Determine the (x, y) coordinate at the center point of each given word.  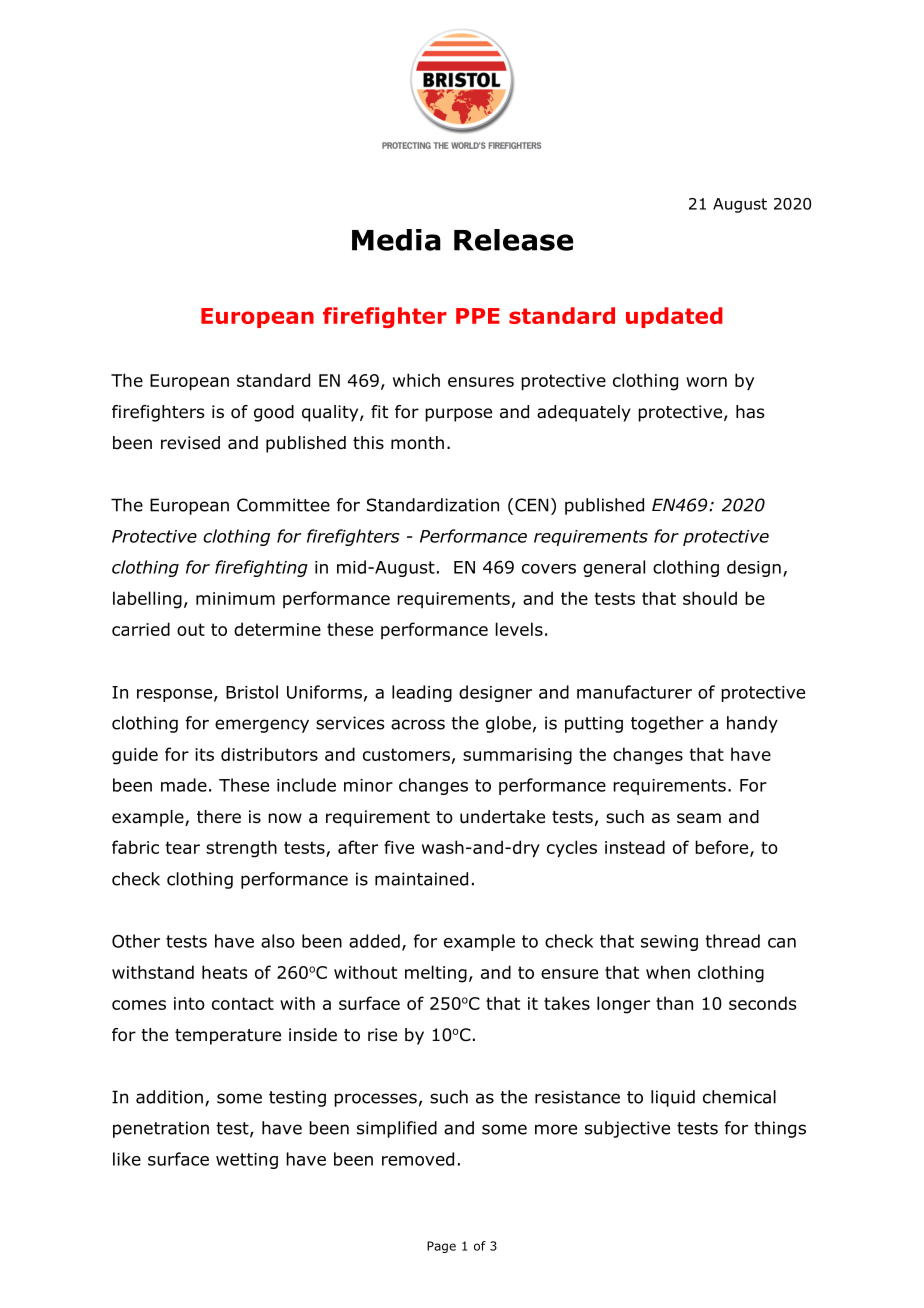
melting (436, 974)
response (174, 695)
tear (183, 847)
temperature (228, 1037)
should (710, 598)
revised (190, 443)
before (723, 848)
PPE (478, 316)
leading (422, 693)
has (750, 412)
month (417, 443)
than (674, 1003)
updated (674, 317)
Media (396, 240)
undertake (502, 817)
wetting (247, 1161)
